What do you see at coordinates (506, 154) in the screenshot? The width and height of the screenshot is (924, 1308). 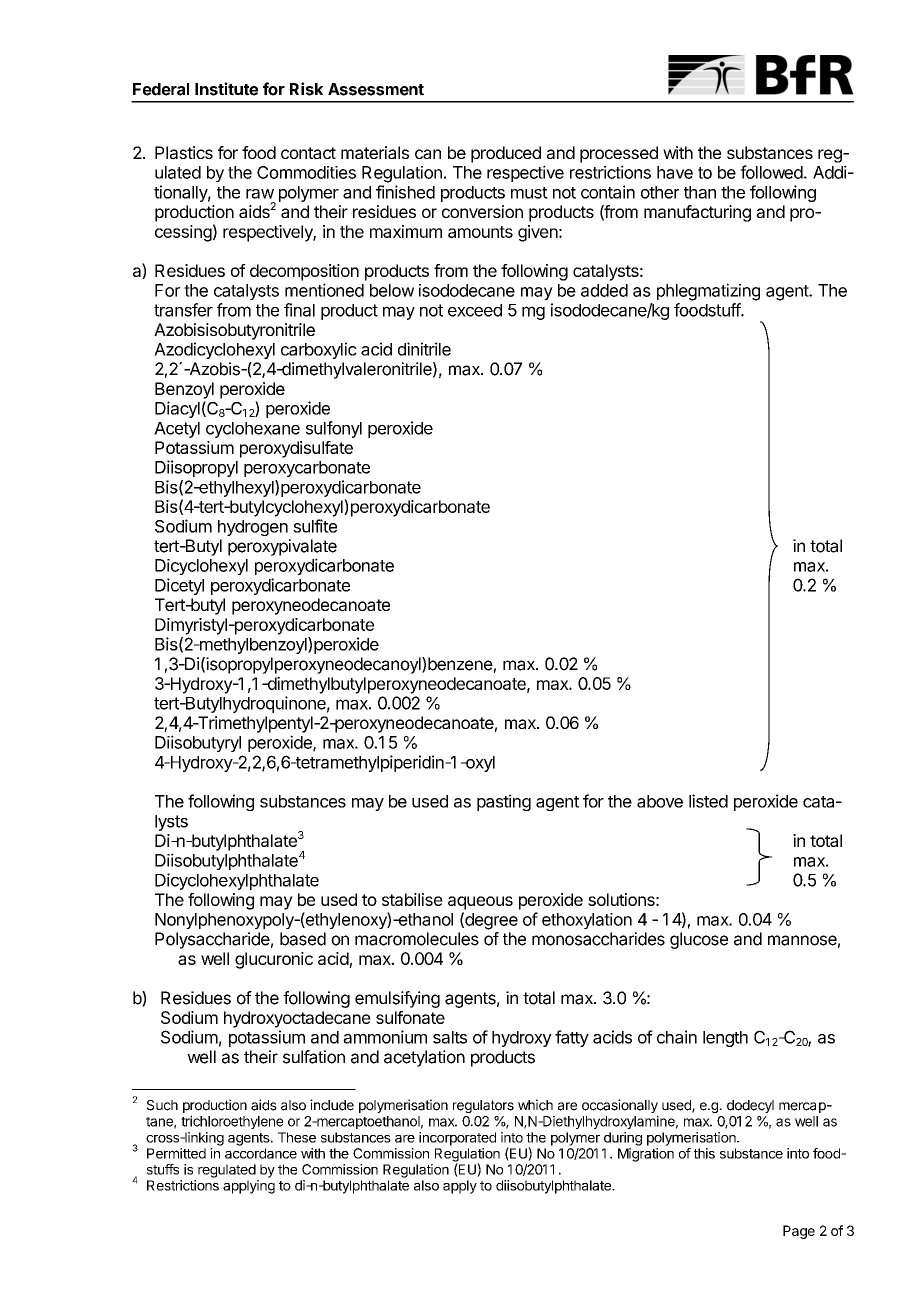 I see `produced` at bounding box center [506, 154].
